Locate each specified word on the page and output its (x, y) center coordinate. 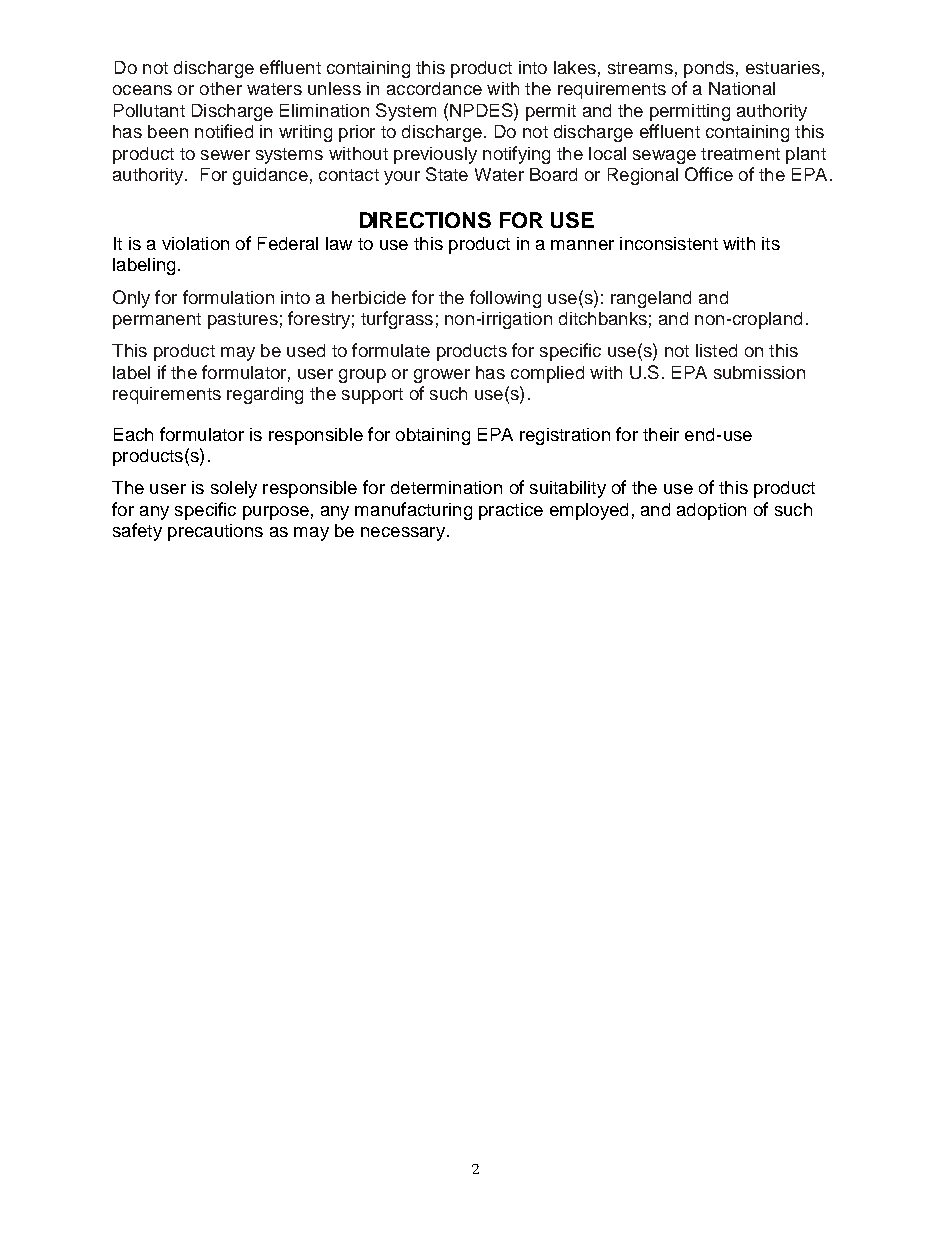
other (221, 88)
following (505, 299)
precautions (215, 532)
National (742, 88)
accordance (434, 88)
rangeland (651, 299)
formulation (228, 297)
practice (511, 511)
